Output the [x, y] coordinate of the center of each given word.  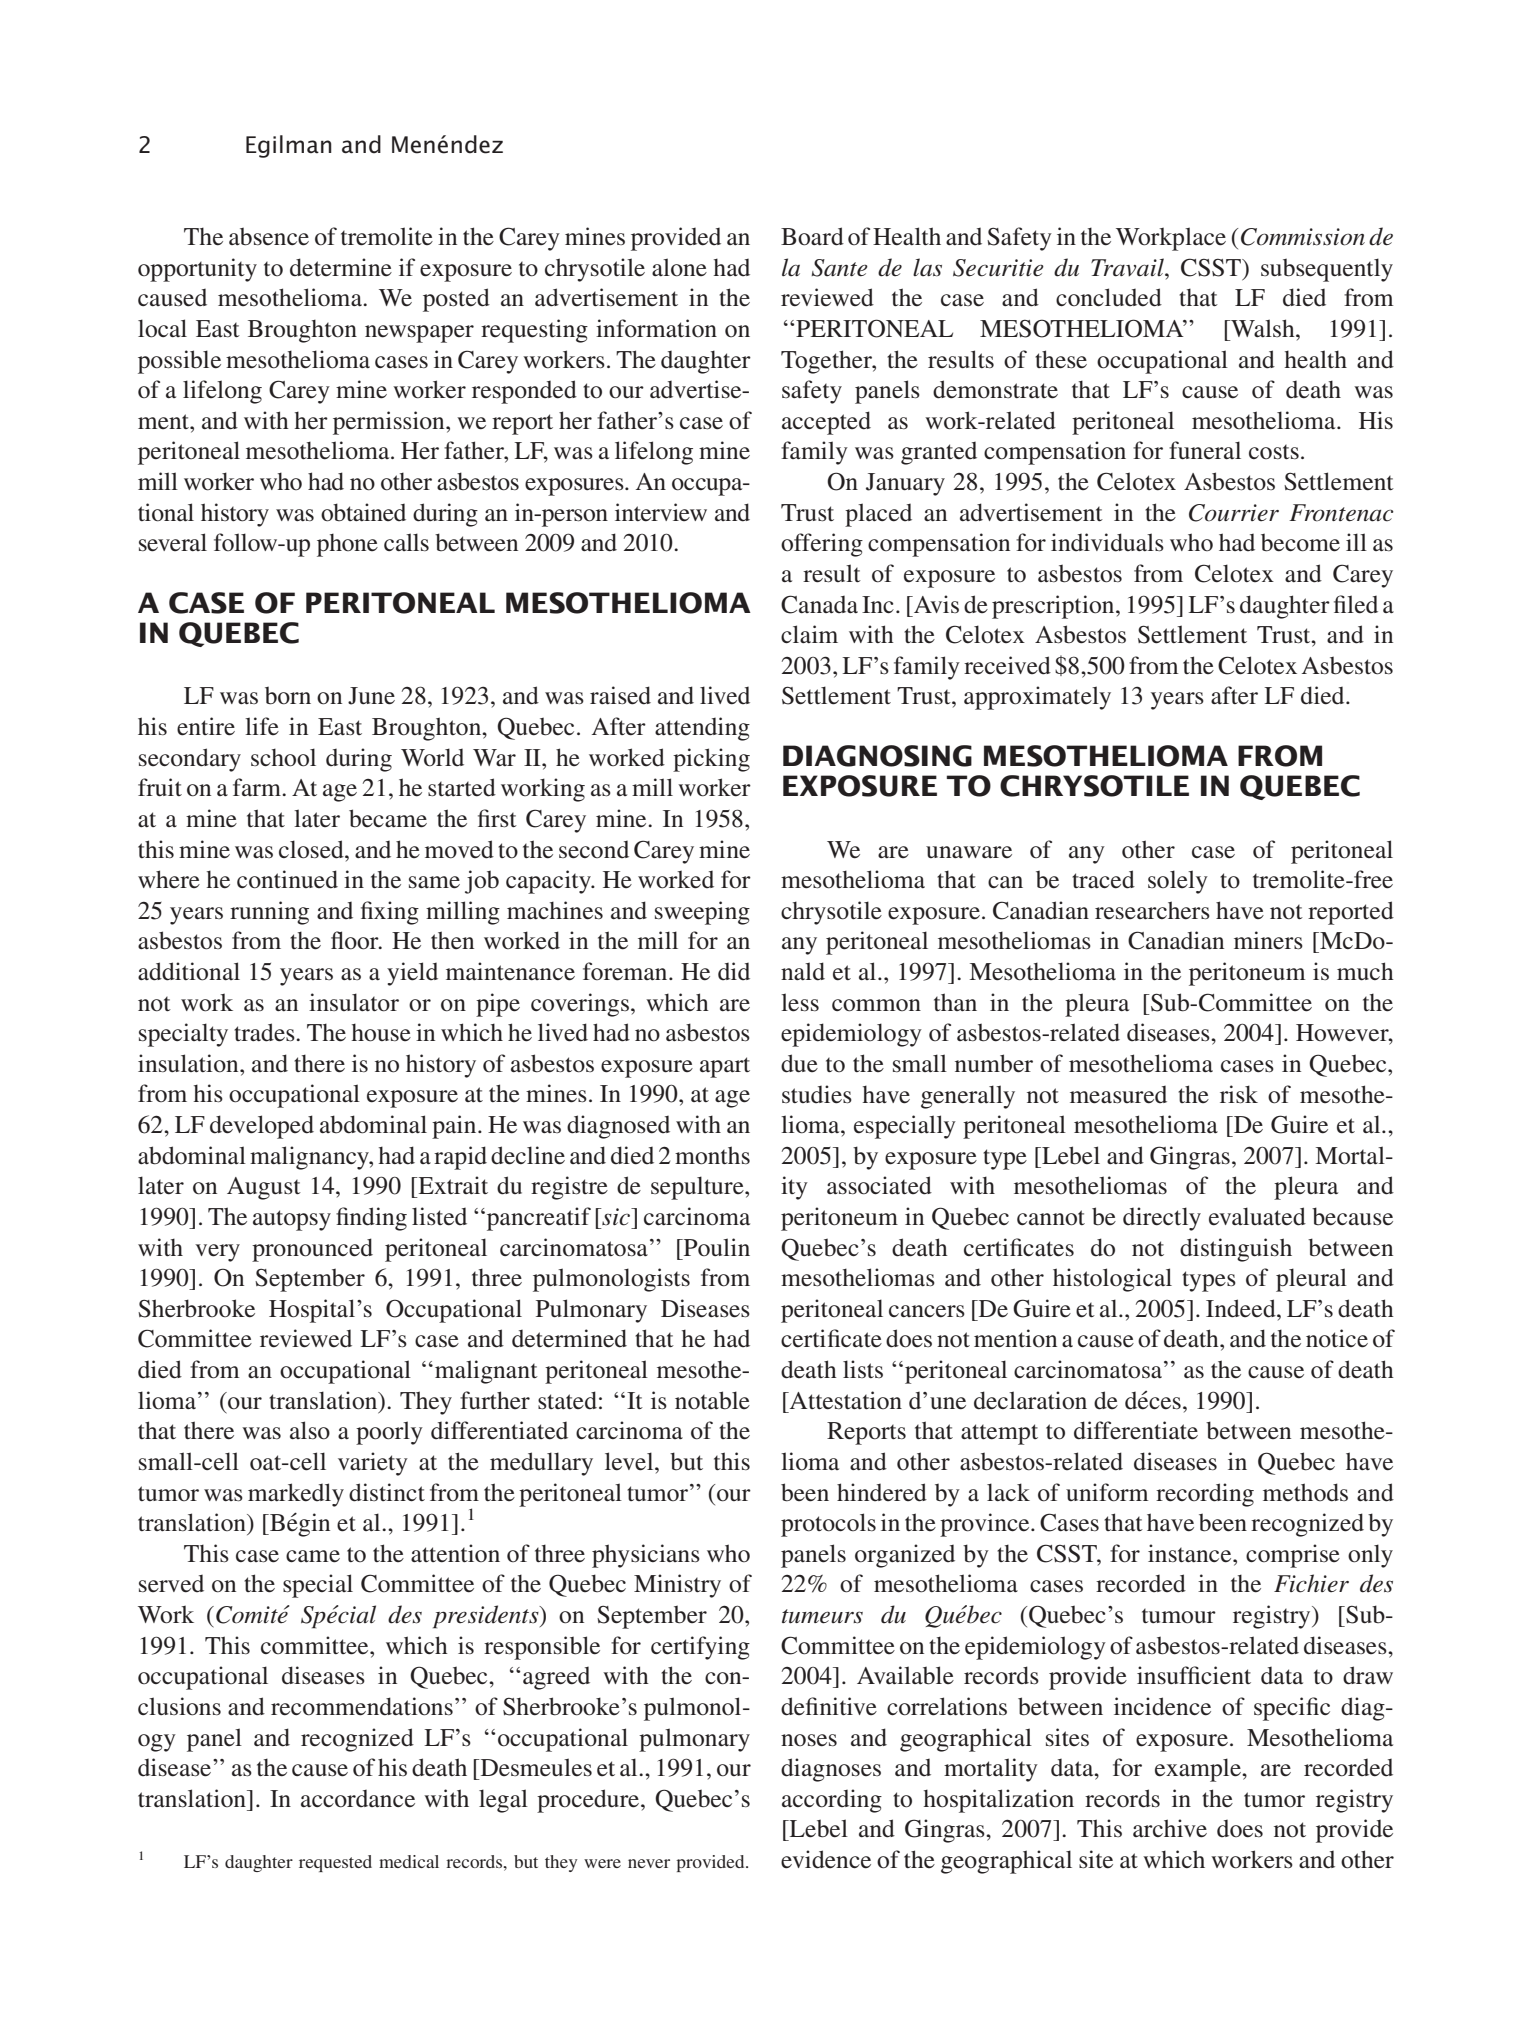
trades [265, 1032]
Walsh [1263, 328]
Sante [839, 268]
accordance [358, 1799]
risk [1239, 1094]
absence [269, 236]
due [799, 1063]
